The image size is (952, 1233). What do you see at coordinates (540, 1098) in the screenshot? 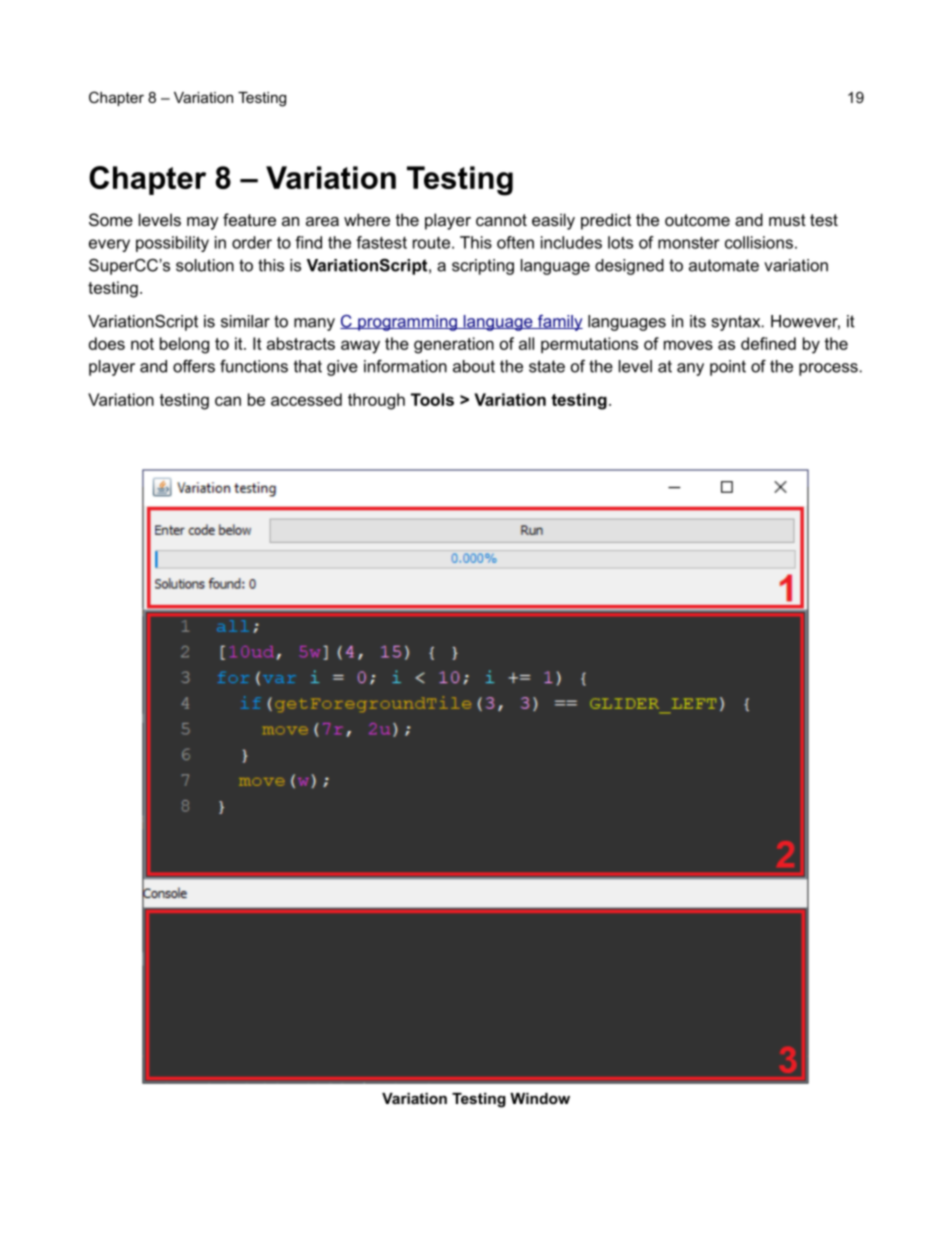
I see `Window` at bounding box center [540, 1098].
